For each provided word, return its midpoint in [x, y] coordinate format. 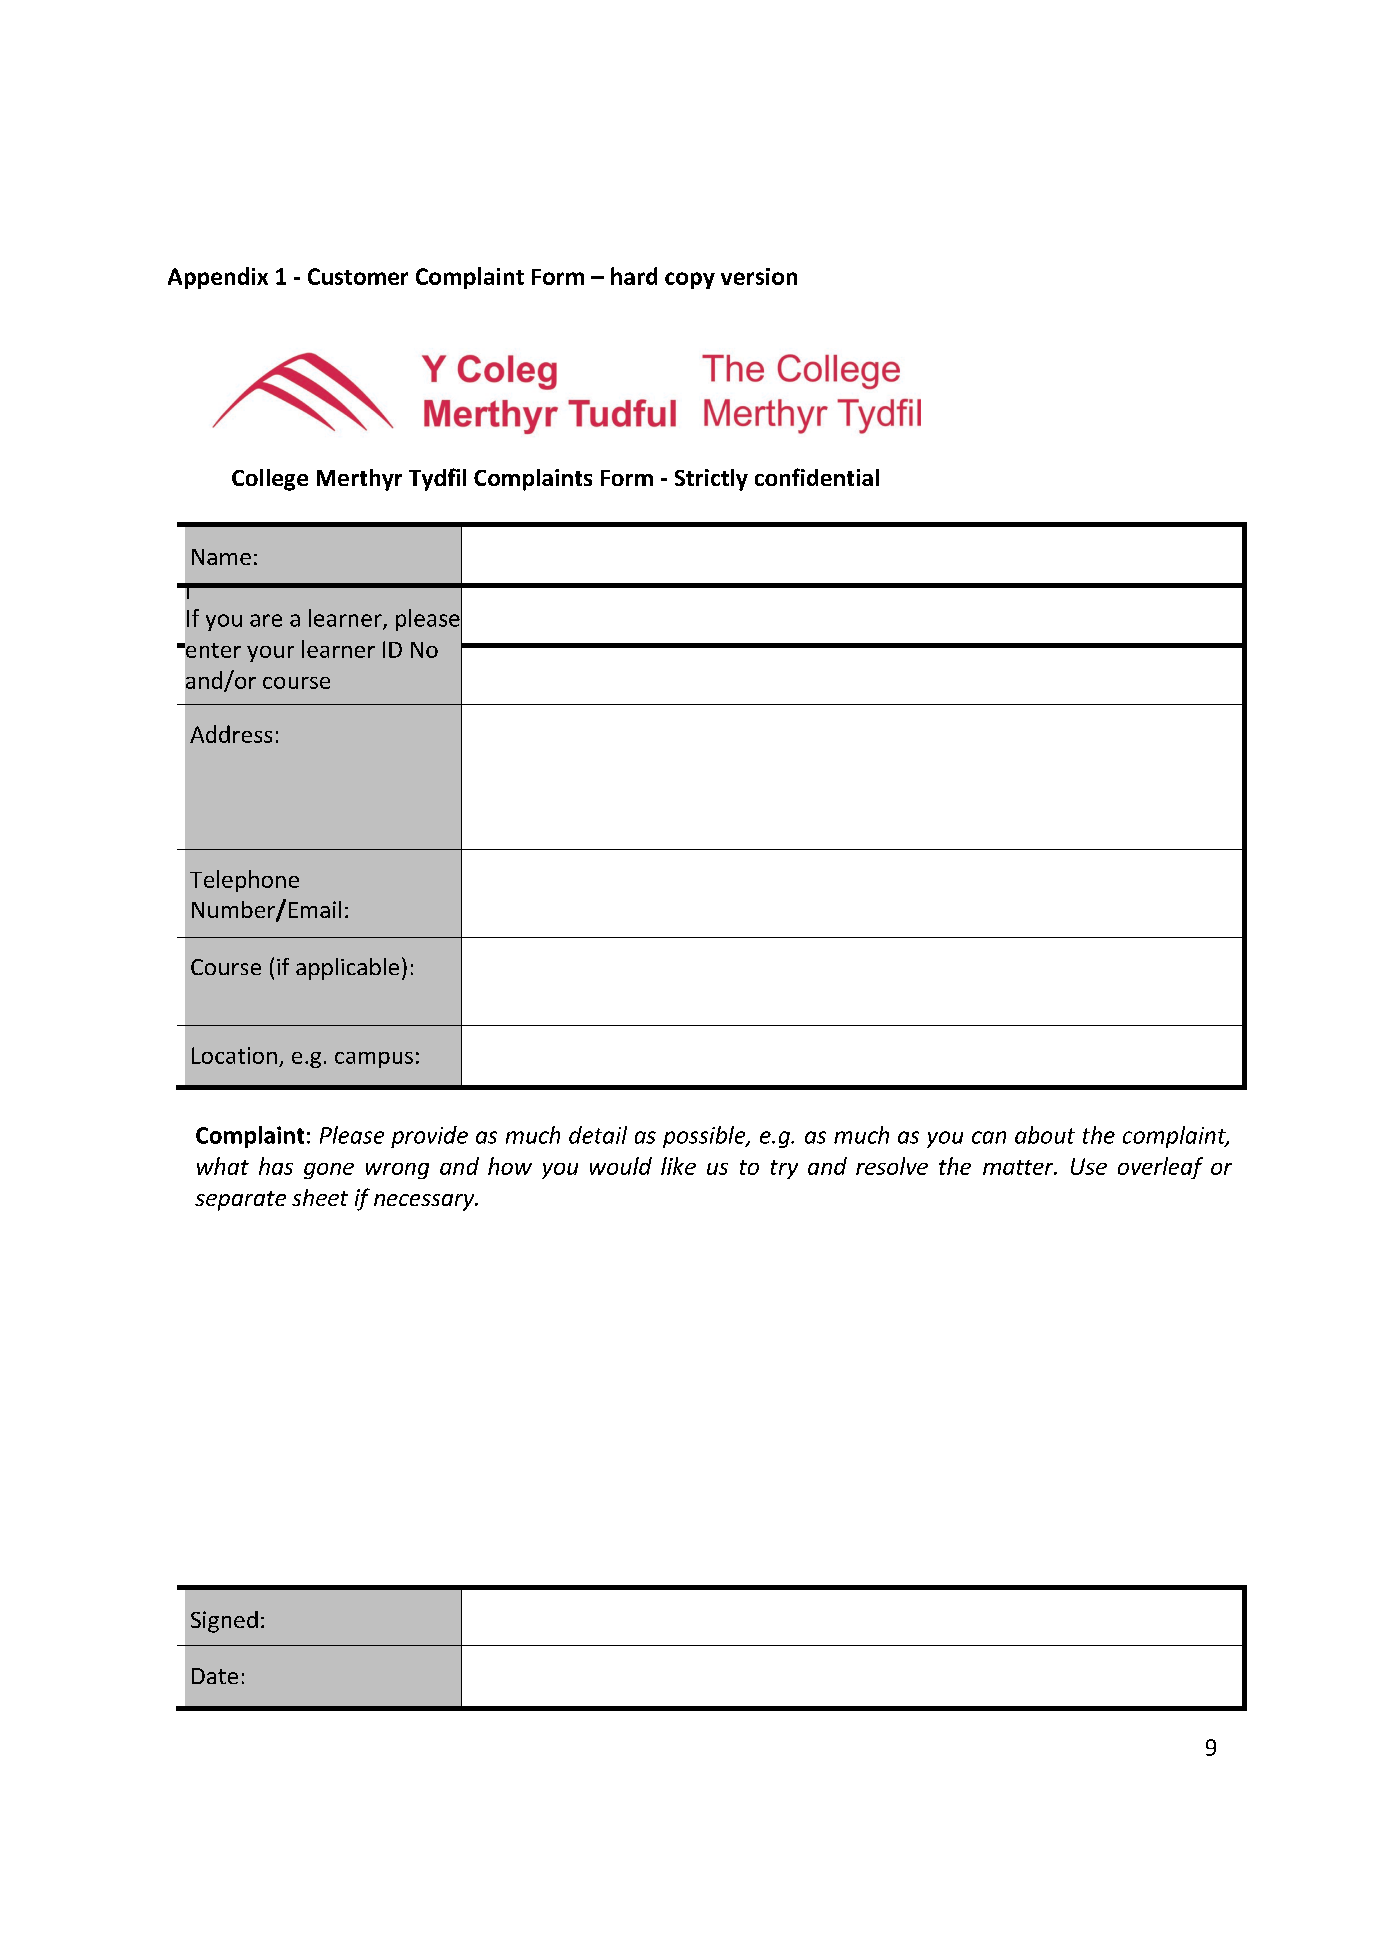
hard [634, 276]
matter [1019, 1167]
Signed [224, 1622]
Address [231, 734]
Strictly [711, 480]
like [678, 1166]
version [759, 276]
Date [215, 1676]
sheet [320, 1197]
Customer [358, 276]
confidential [817, 477]
